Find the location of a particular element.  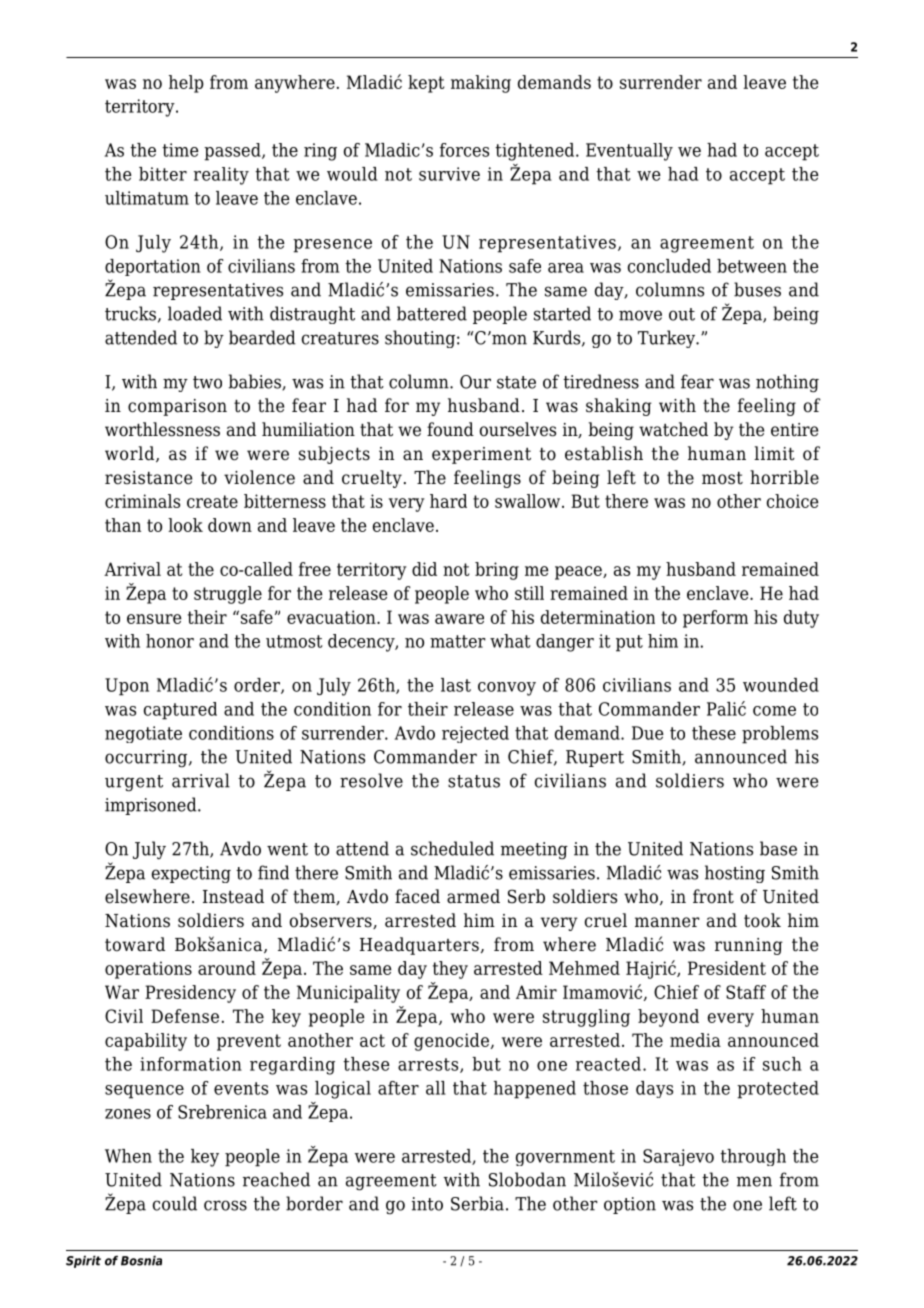

found is located at coordinates (450, 429).
